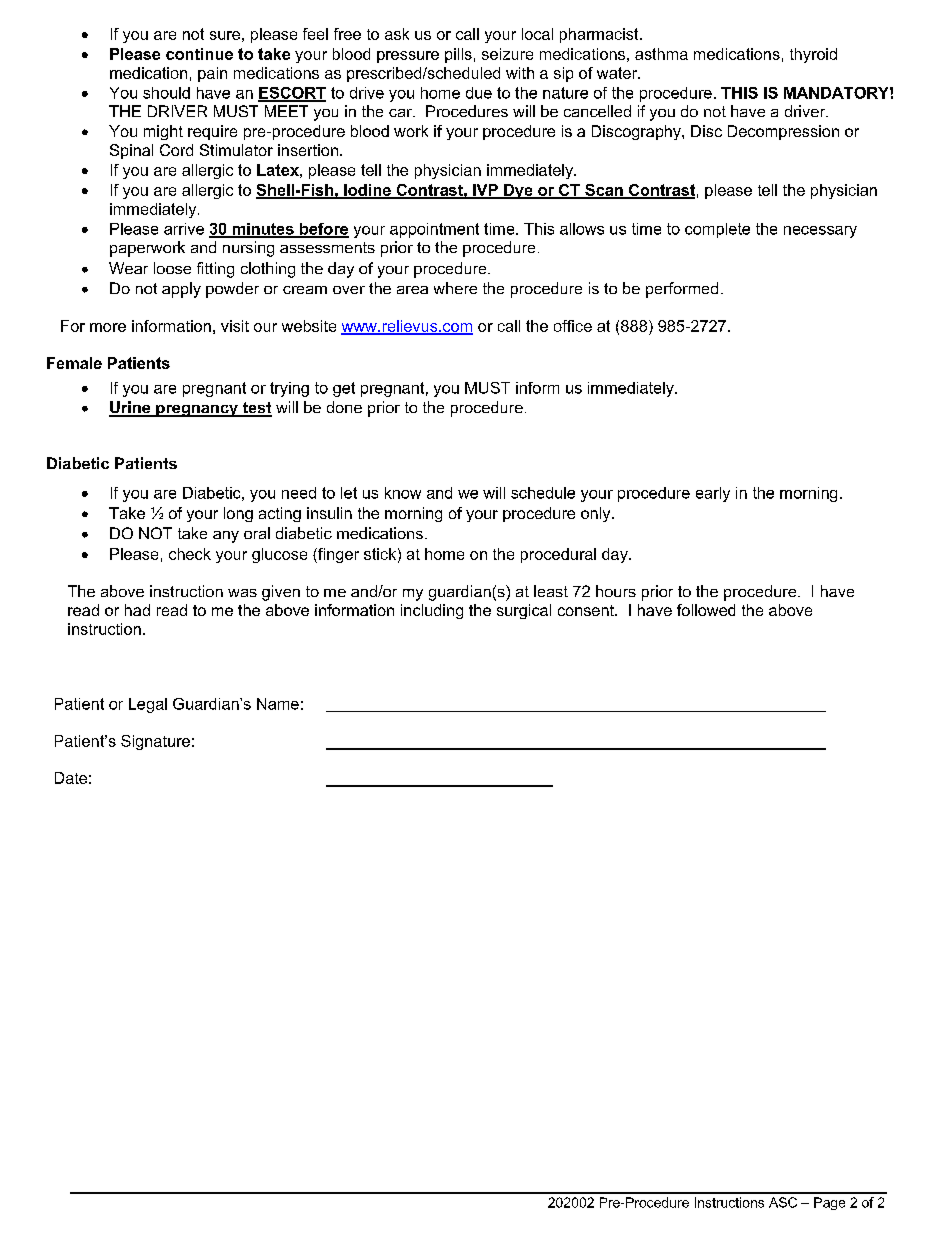 Image resolution: width=952 pixels, height=1233 pixels. Describe the element at coordinates (783, 1202) in the document. I see `ASC` at that location.
